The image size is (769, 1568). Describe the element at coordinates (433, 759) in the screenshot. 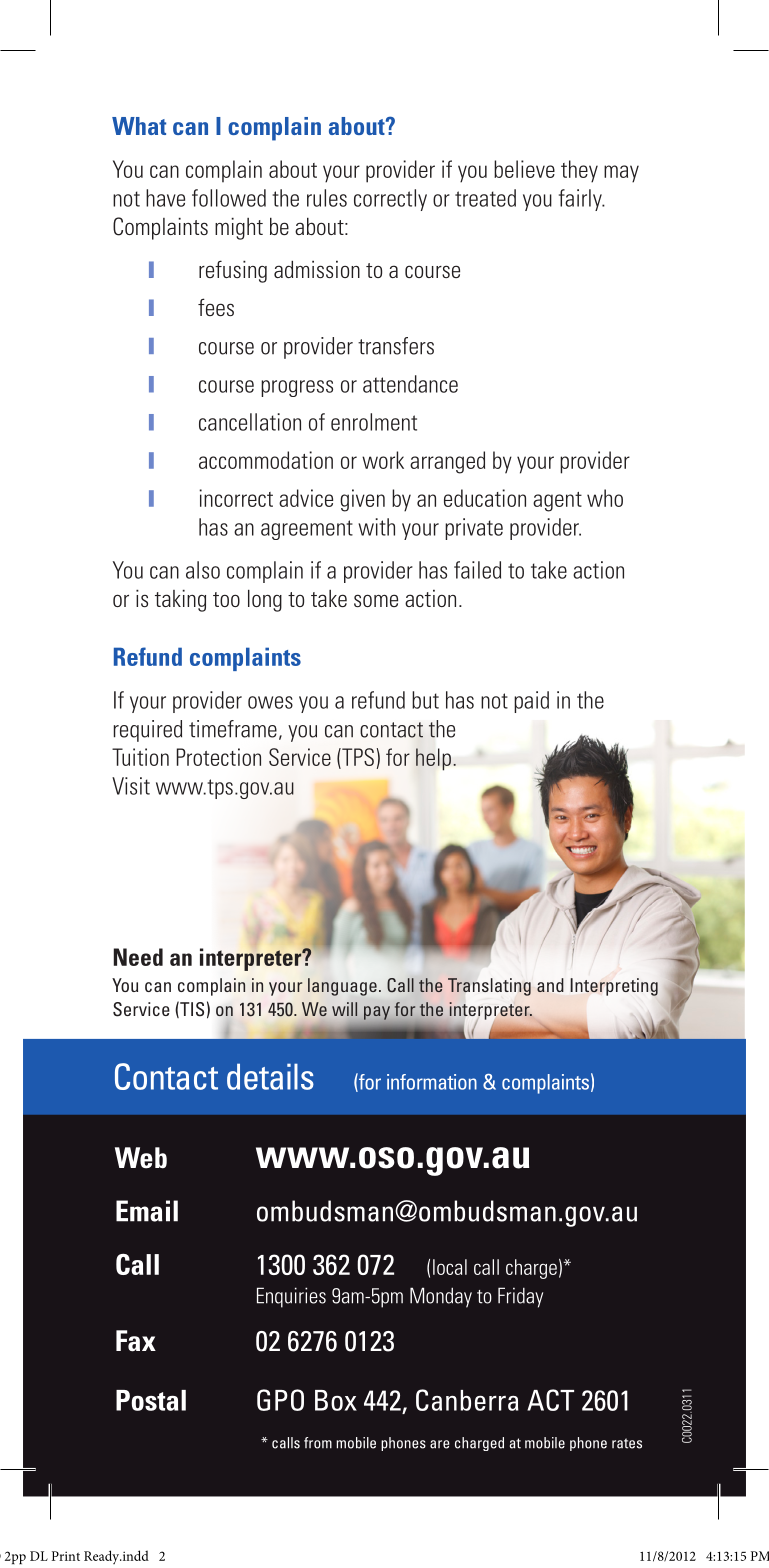

I see `help` at that location.
